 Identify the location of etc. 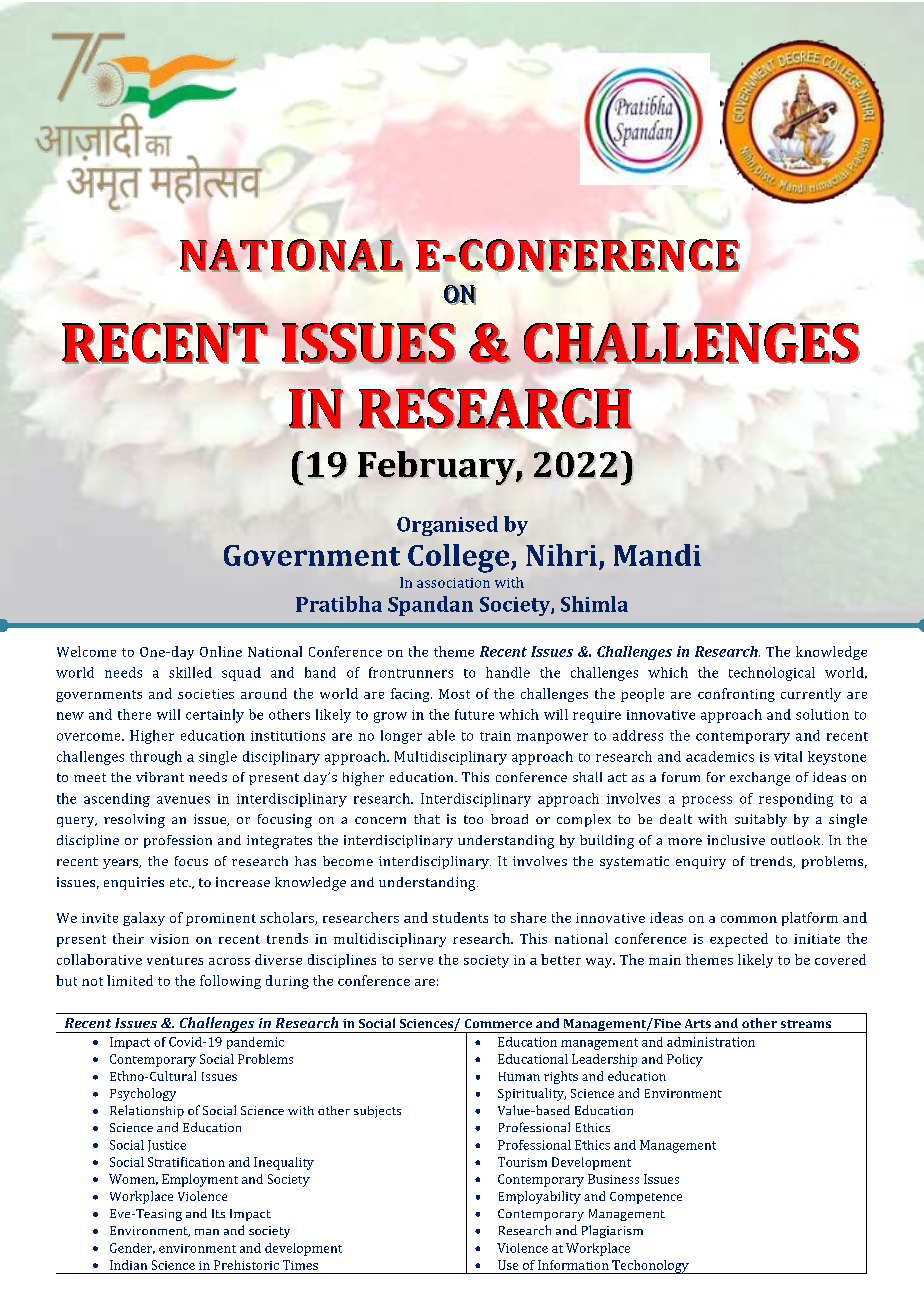
(180, 882).
